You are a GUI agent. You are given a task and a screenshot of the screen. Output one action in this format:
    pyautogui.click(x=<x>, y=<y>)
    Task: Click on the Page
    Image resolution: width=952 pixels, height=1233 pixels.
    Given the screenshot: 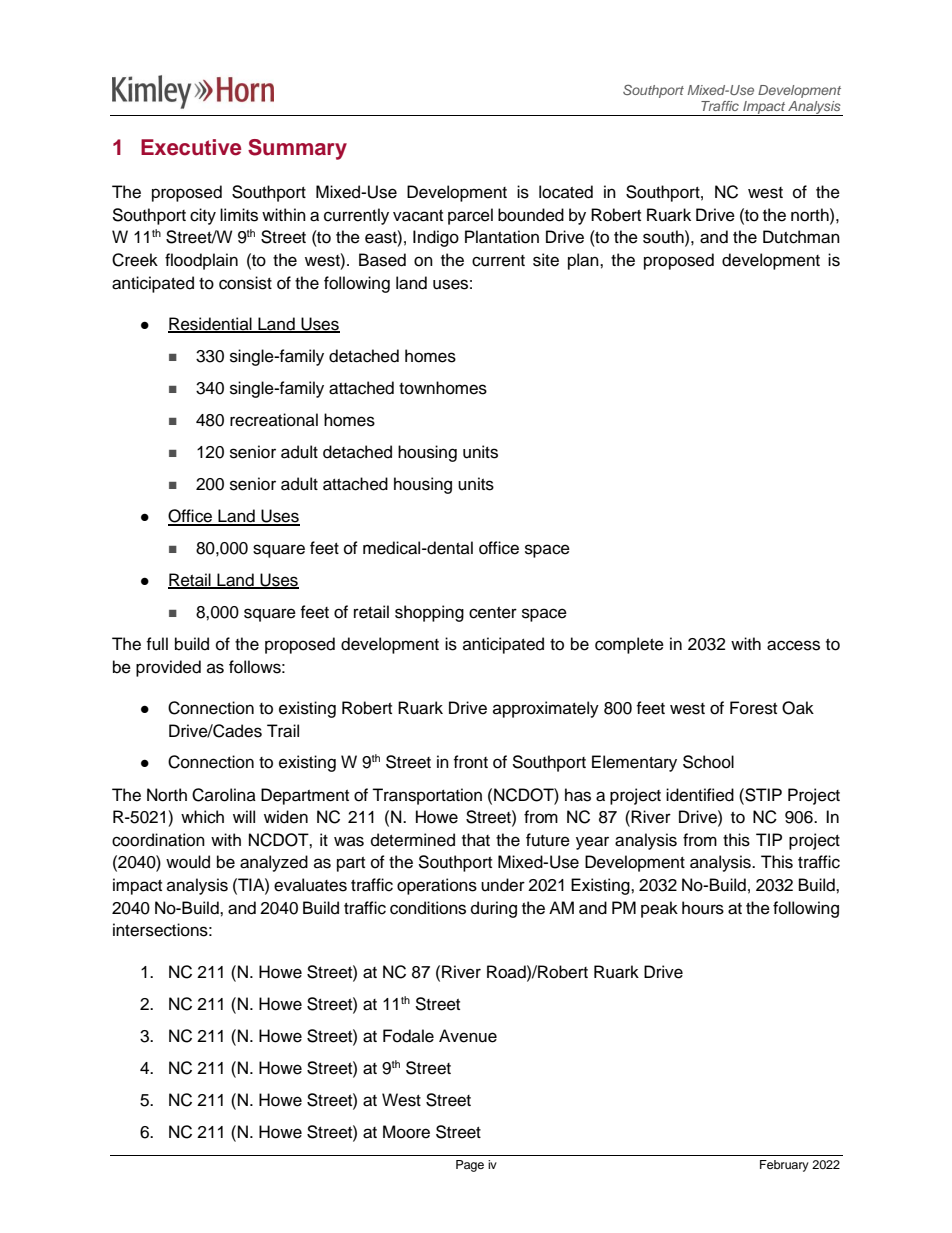 What is the action you would take?
    pyautogui.click(x=470, y=1166)
